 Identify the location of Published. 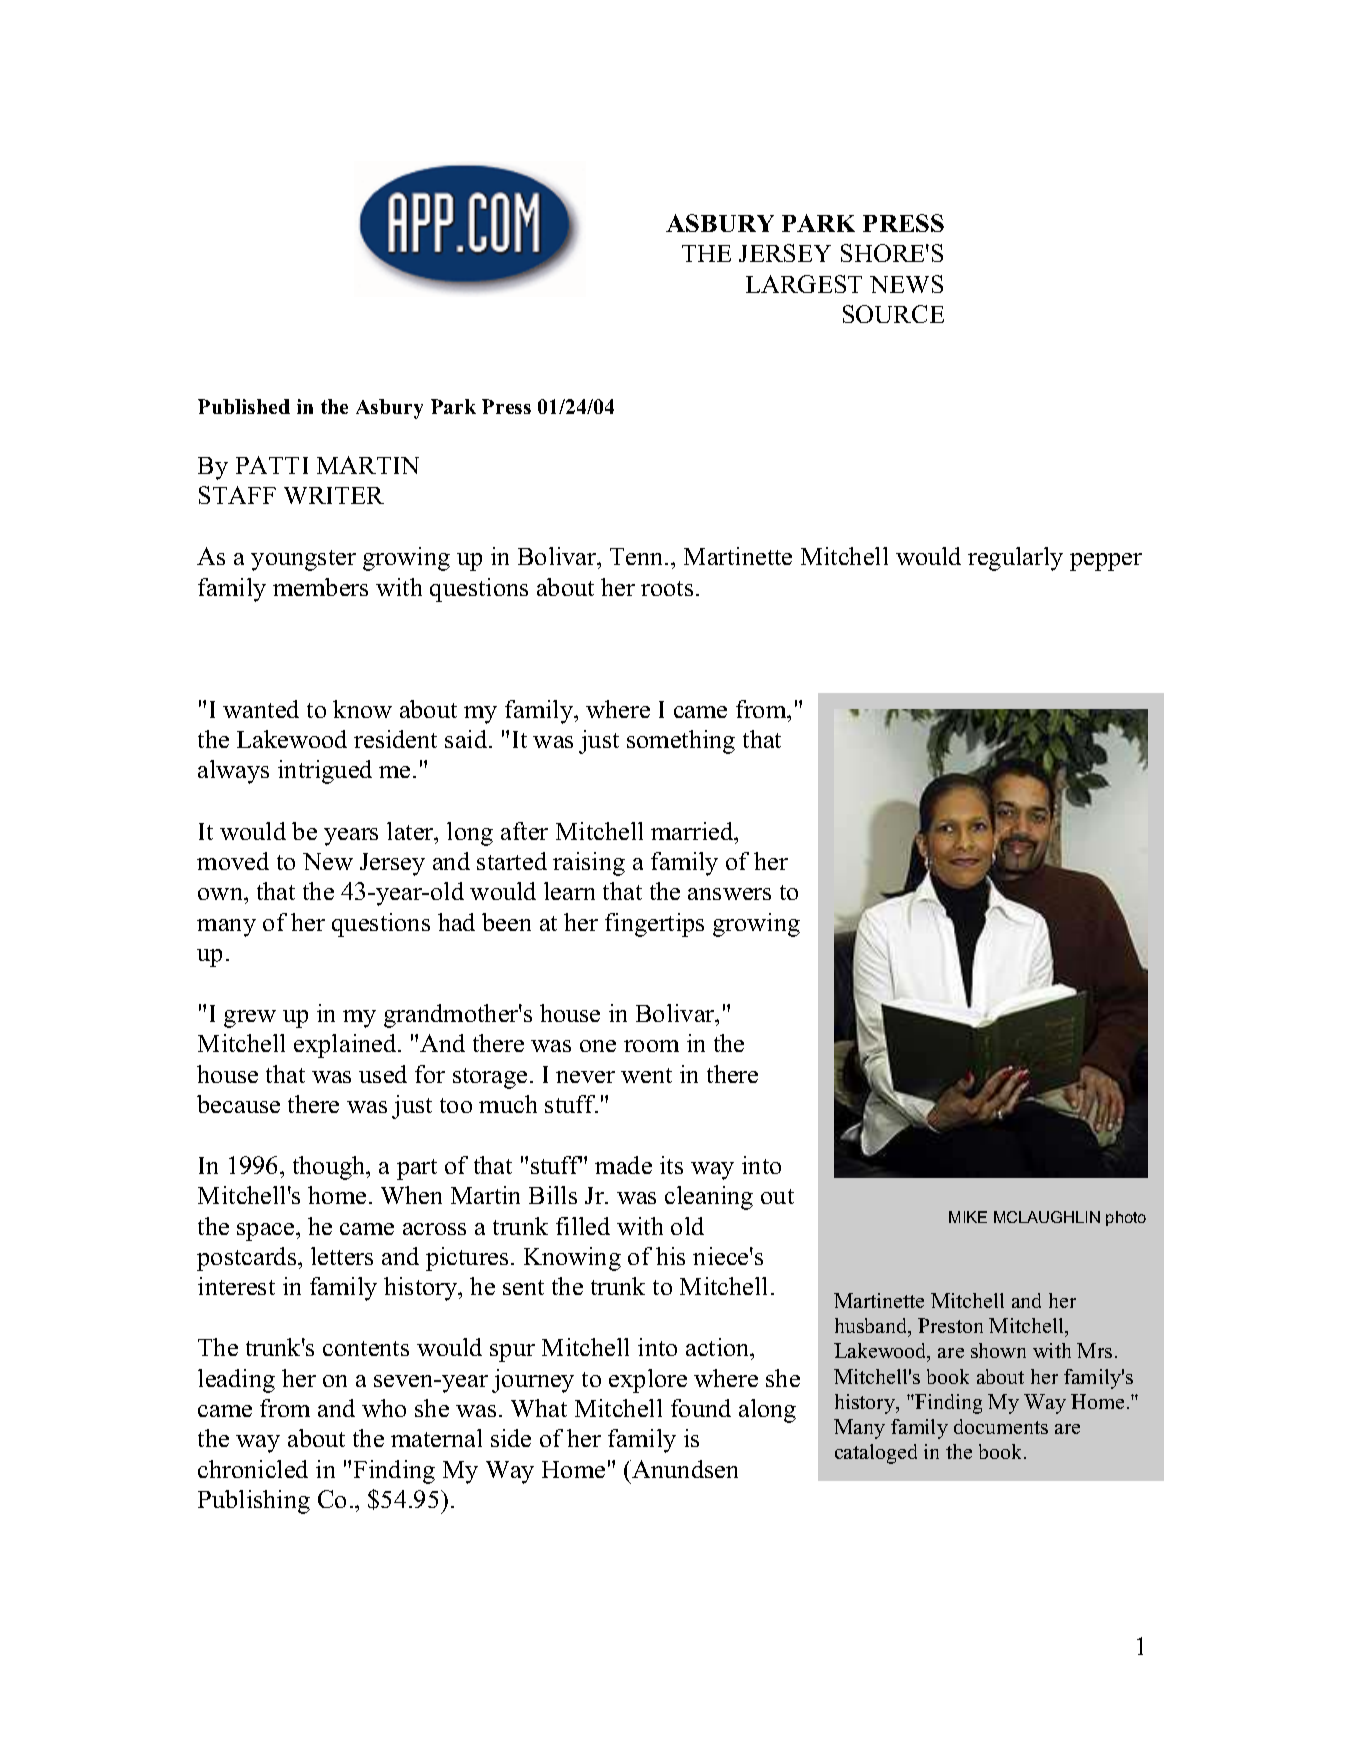
(244, 406).
